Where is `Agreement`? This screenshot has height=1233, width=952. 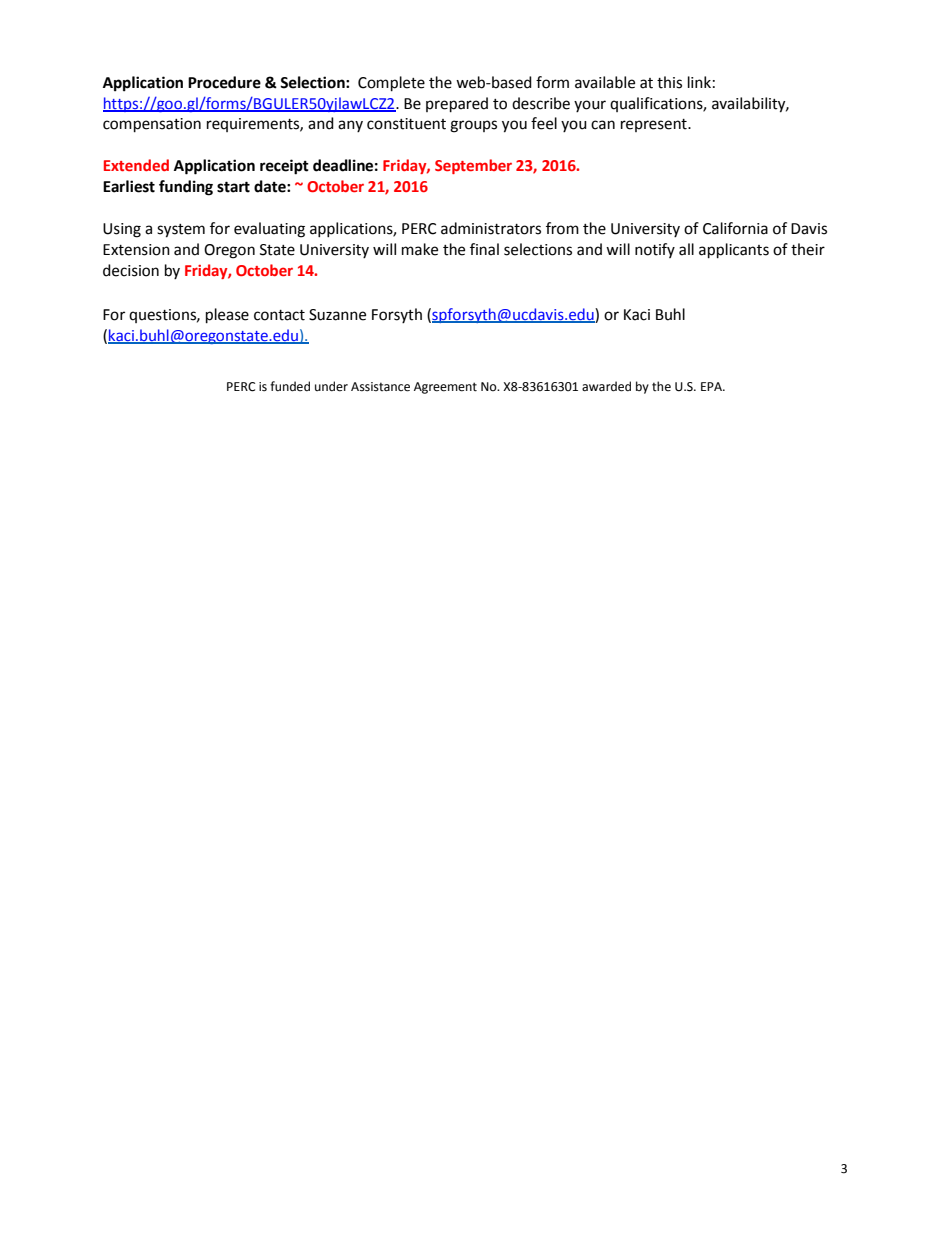 Agreement is located at coordinates (445, 388).
